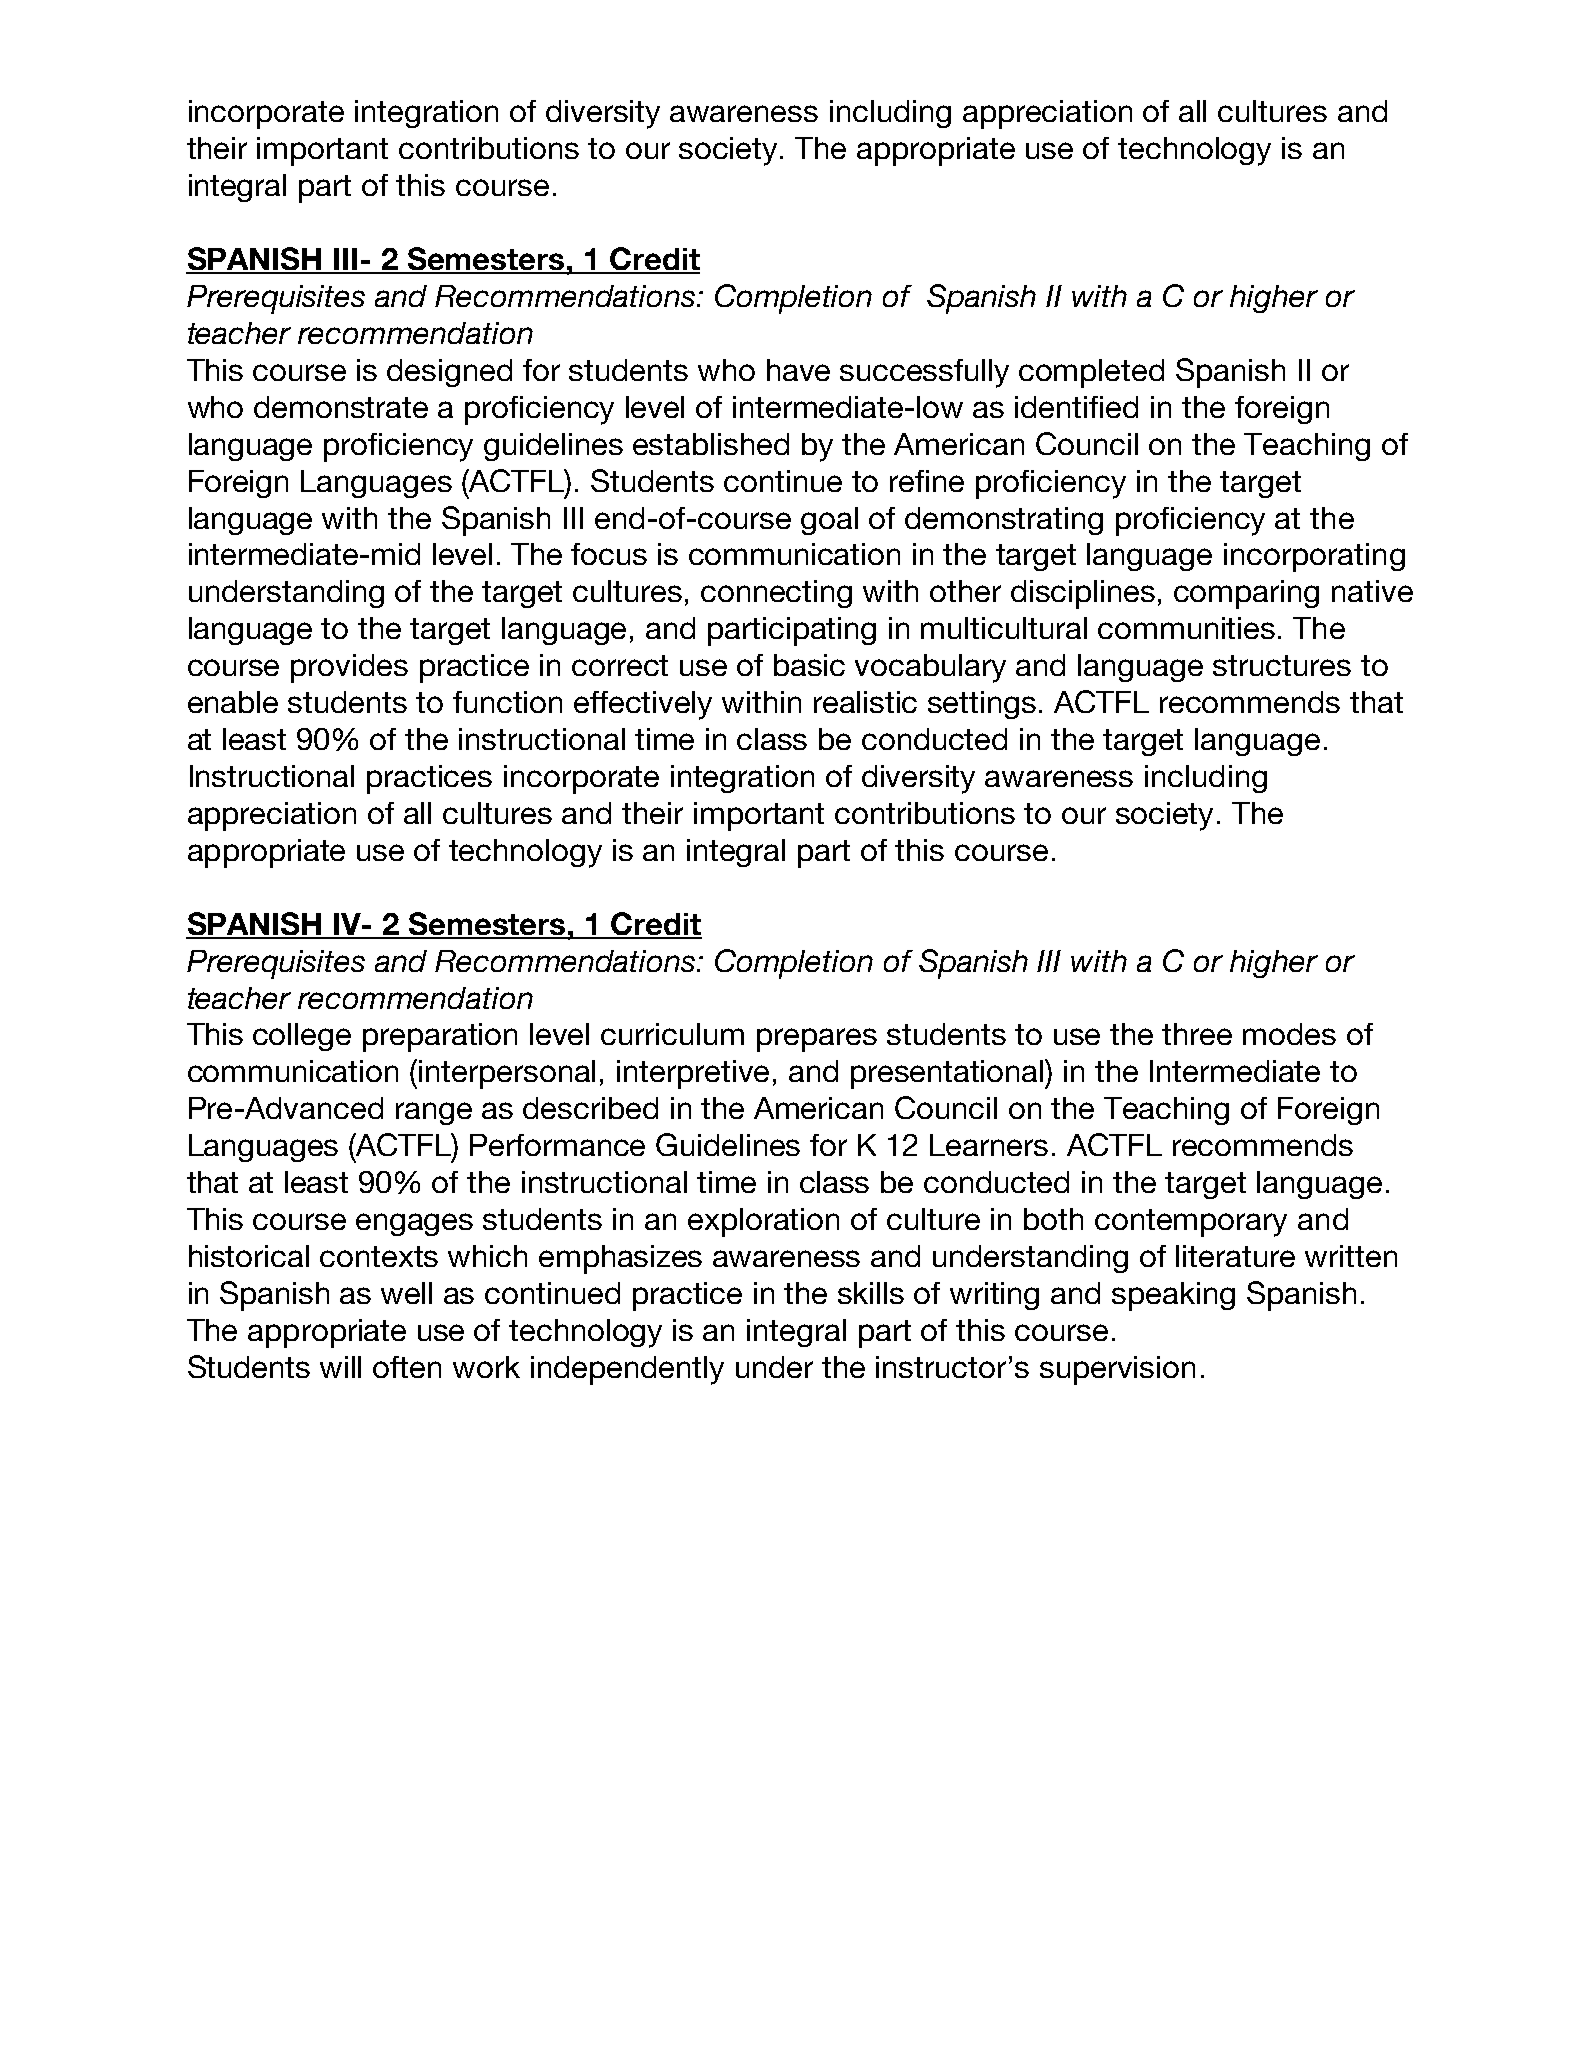 The width and height of the screenshot is (1586, 2052). I want to click on will, so click(340, 1367).
